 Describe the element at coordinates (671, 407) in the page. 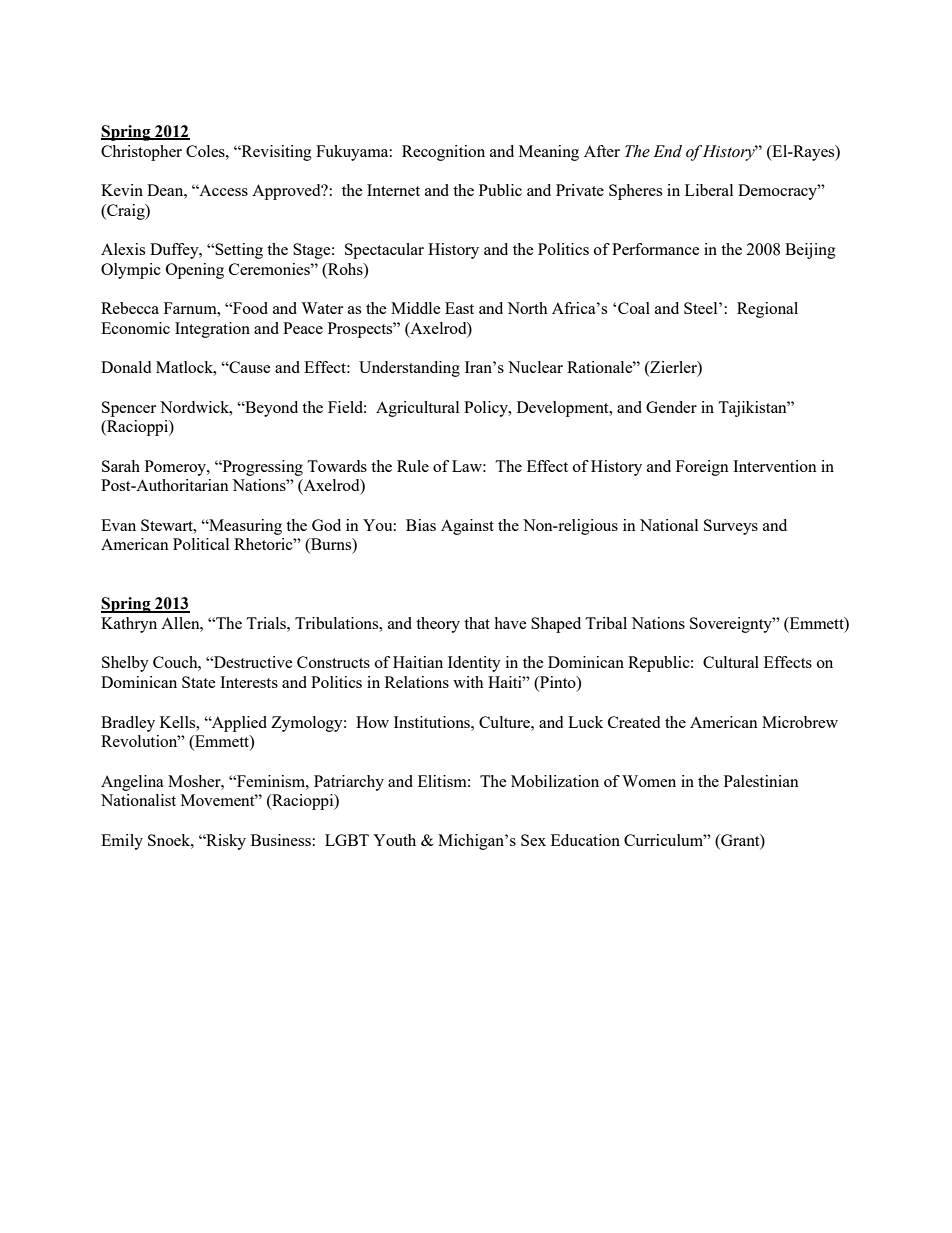

I see `Gender` at that location.
